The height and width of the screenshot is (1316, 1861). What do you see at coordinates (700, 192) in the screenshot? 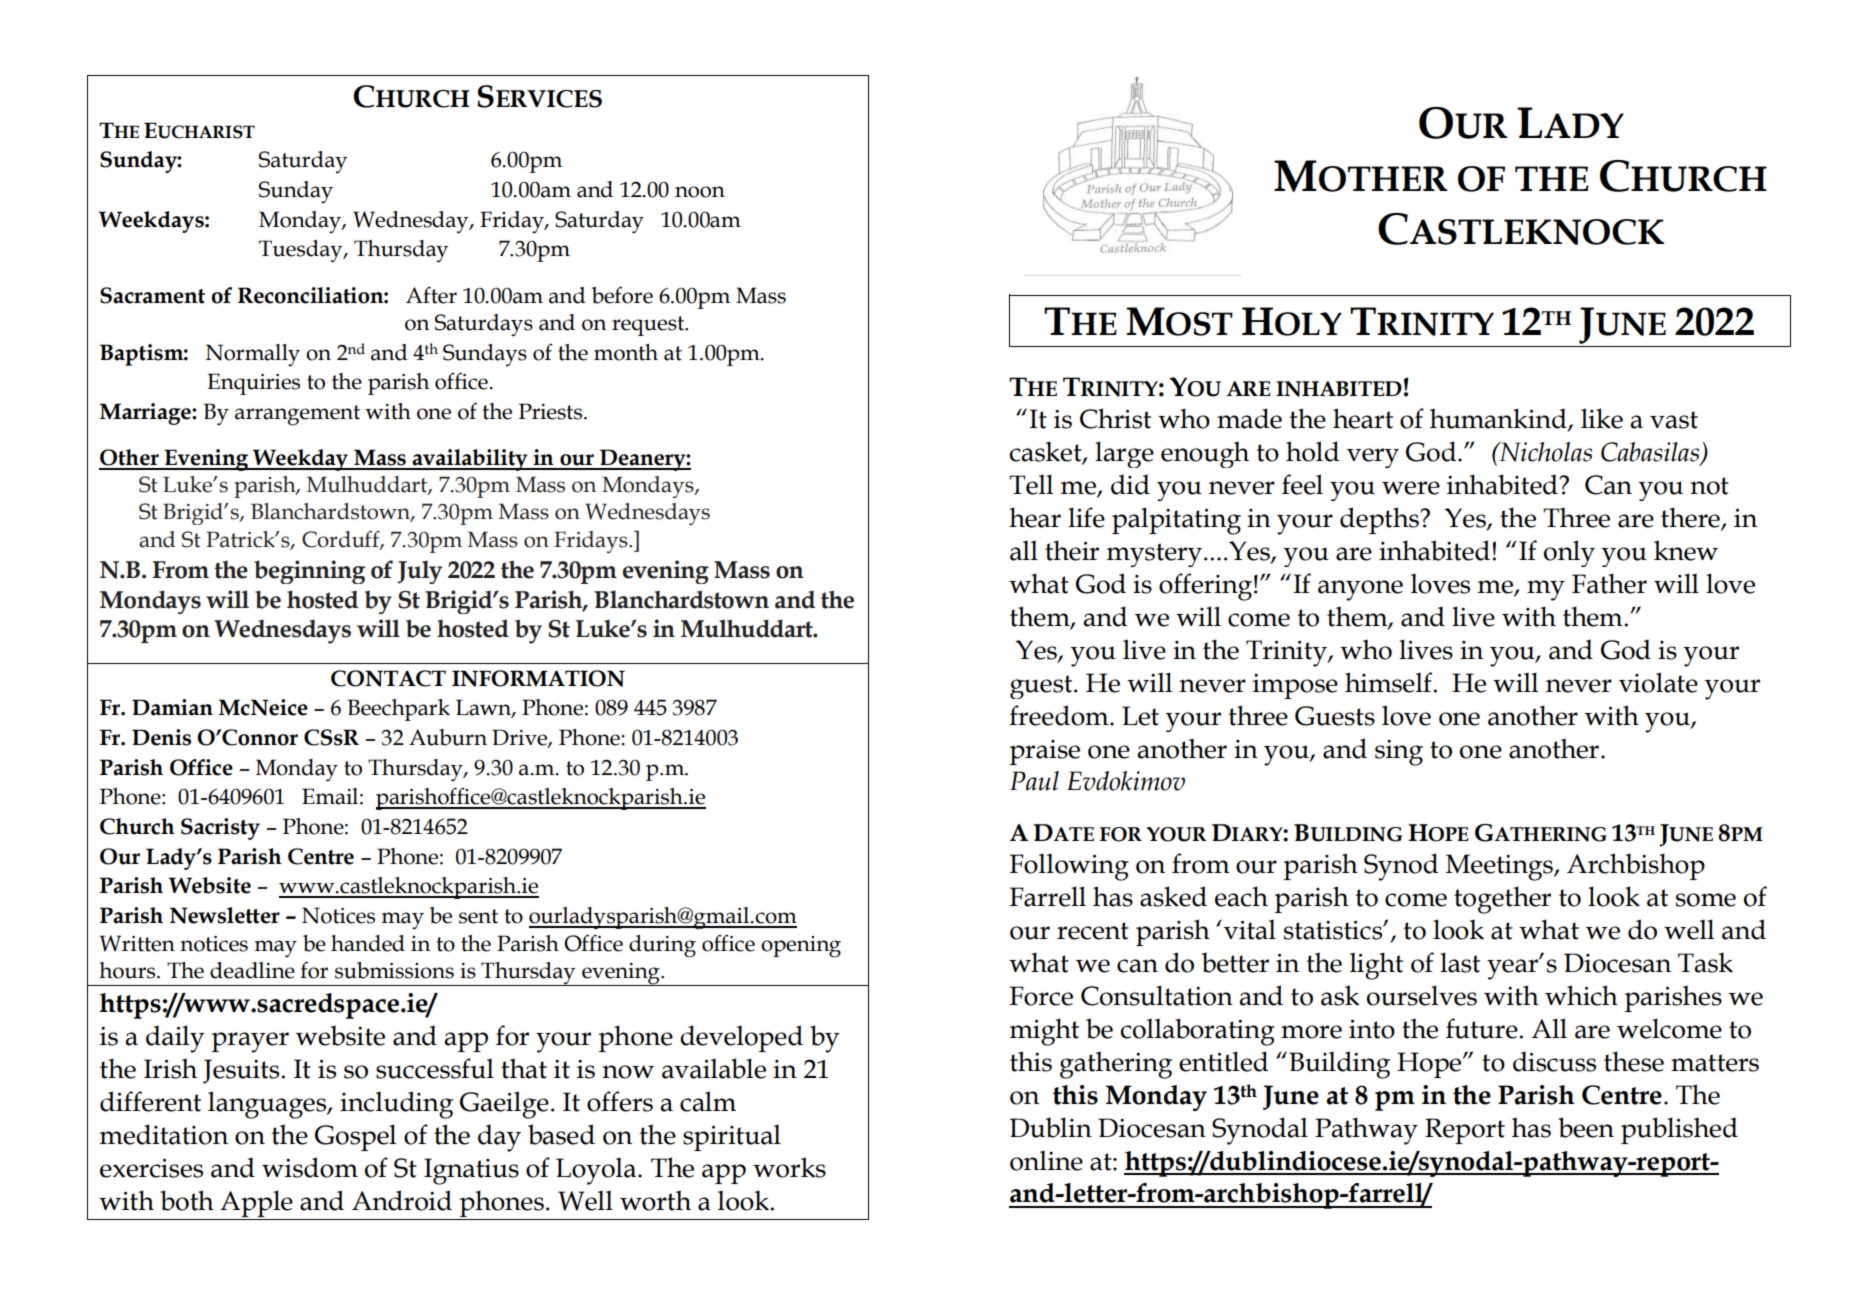
I see `noon` at bounding box center [700, 192].
